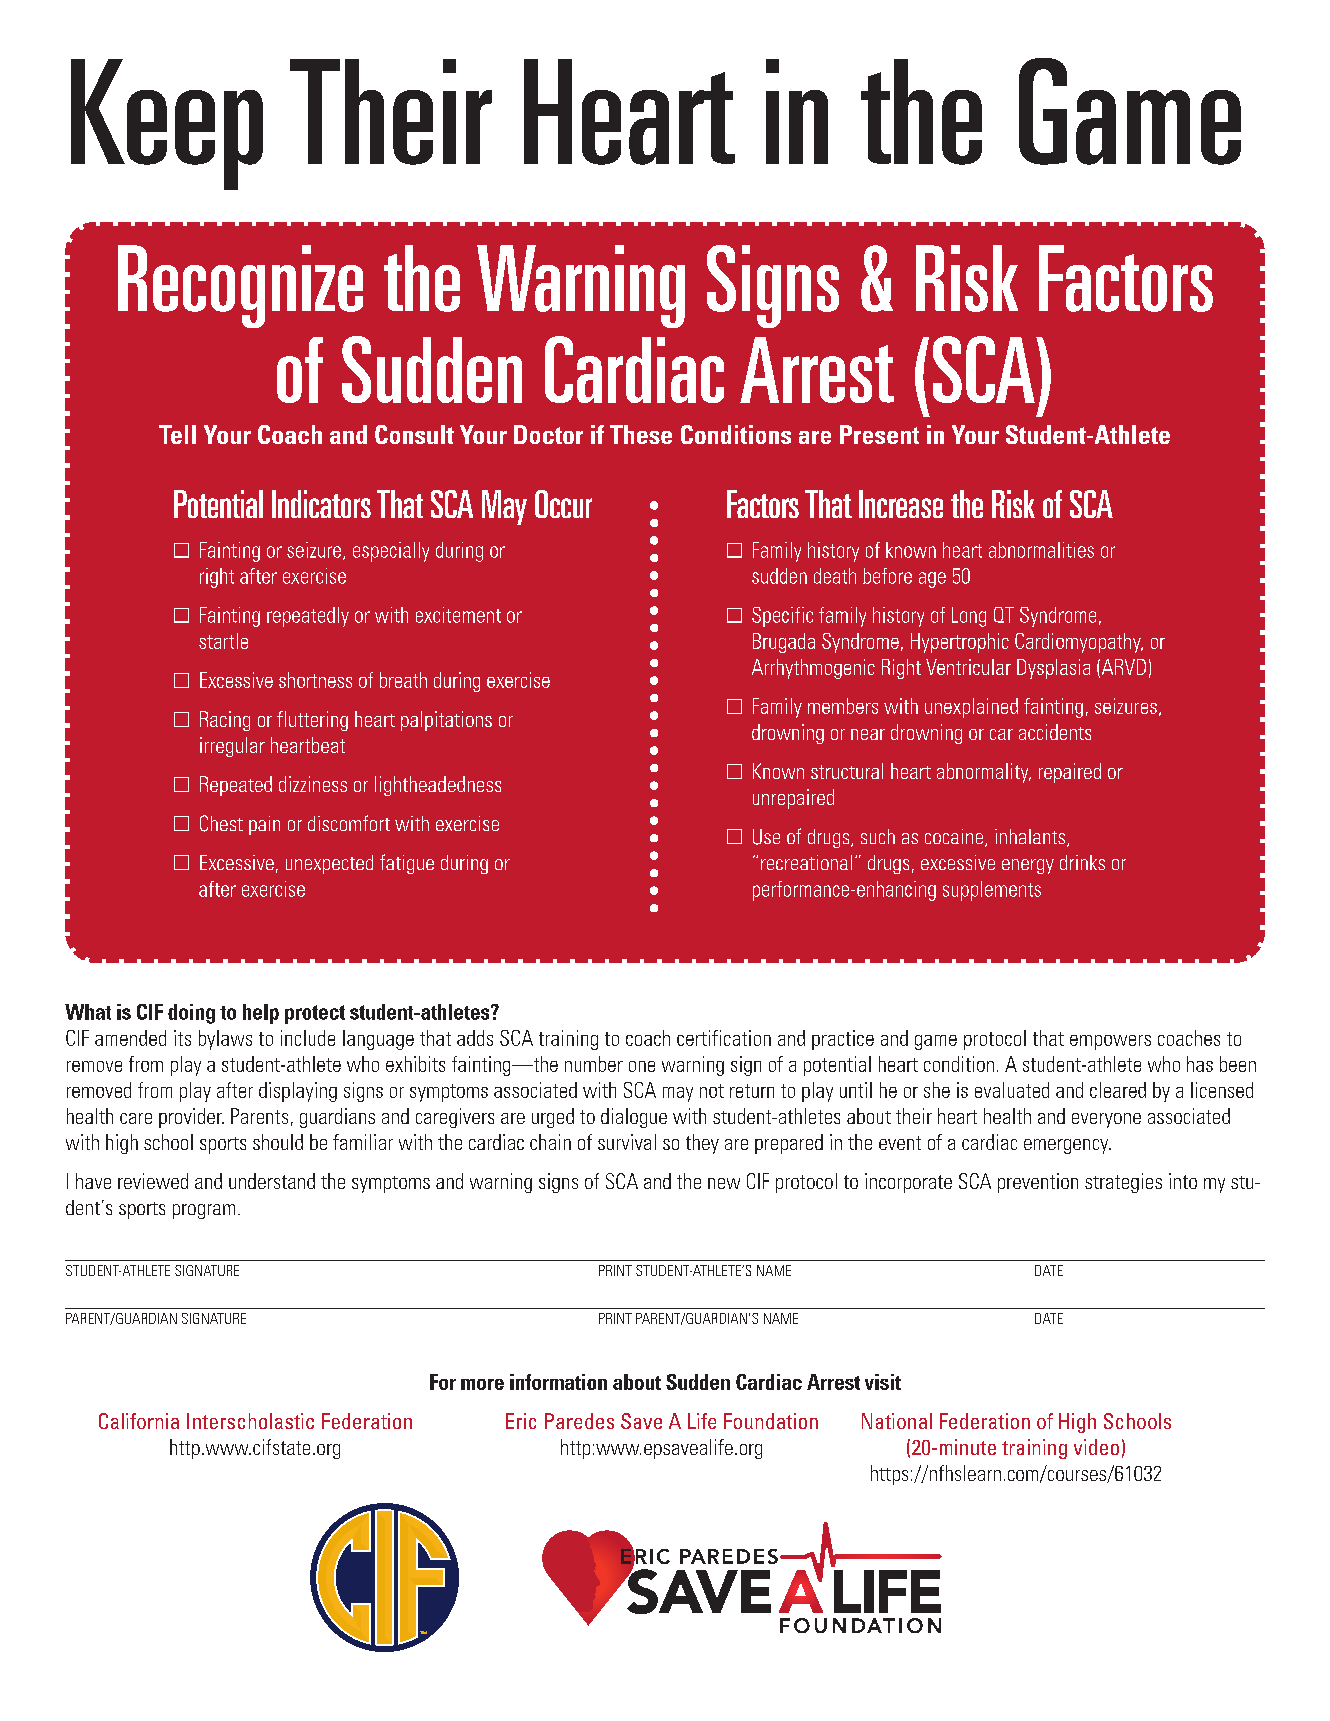 Image resolution: width=1330 pixels, height=1721 pixels. Describe the element at coordinates (223, 641) in the image. I see `startle` at that location.
